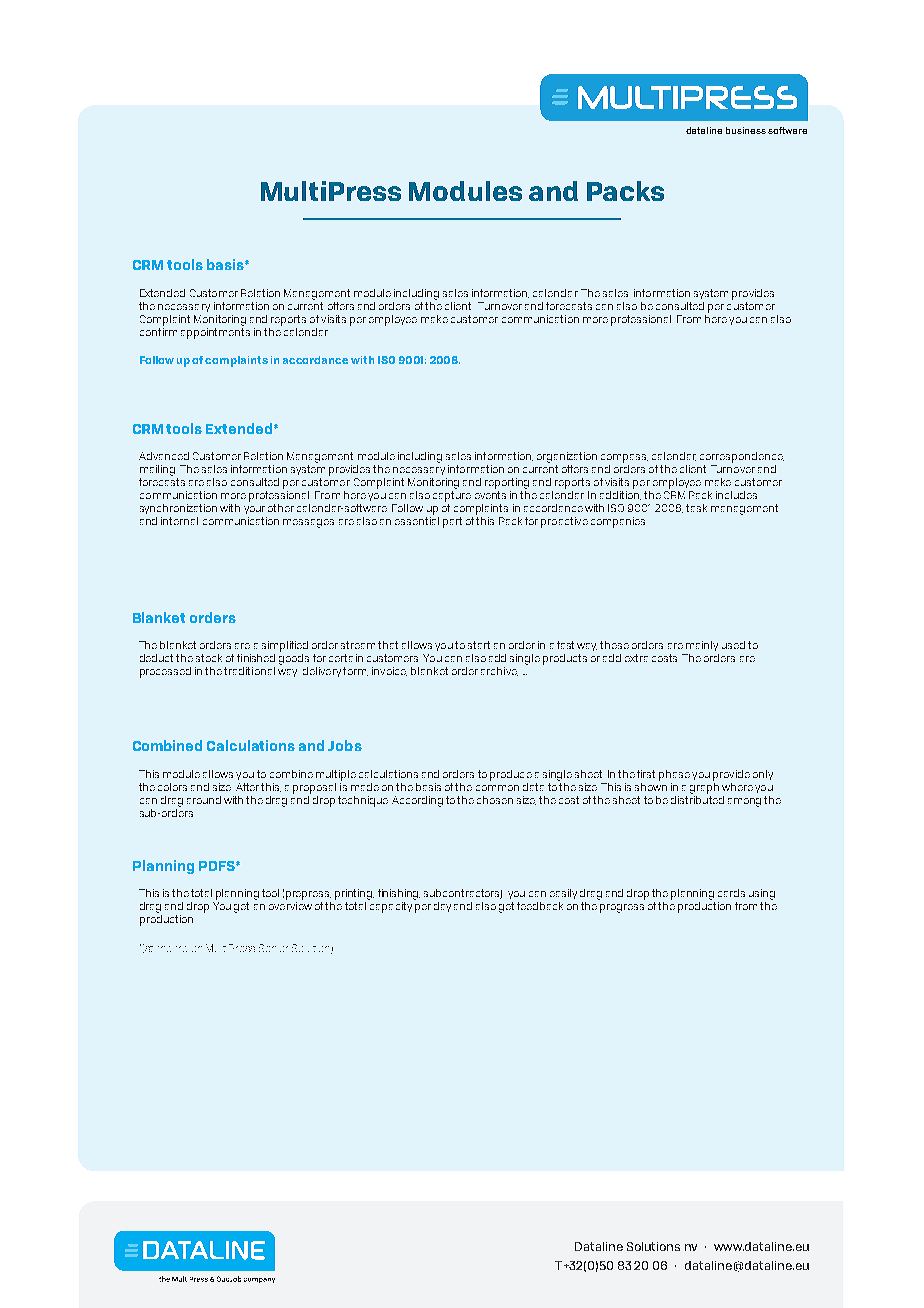  I want to click on phase, so click(674, 775).
